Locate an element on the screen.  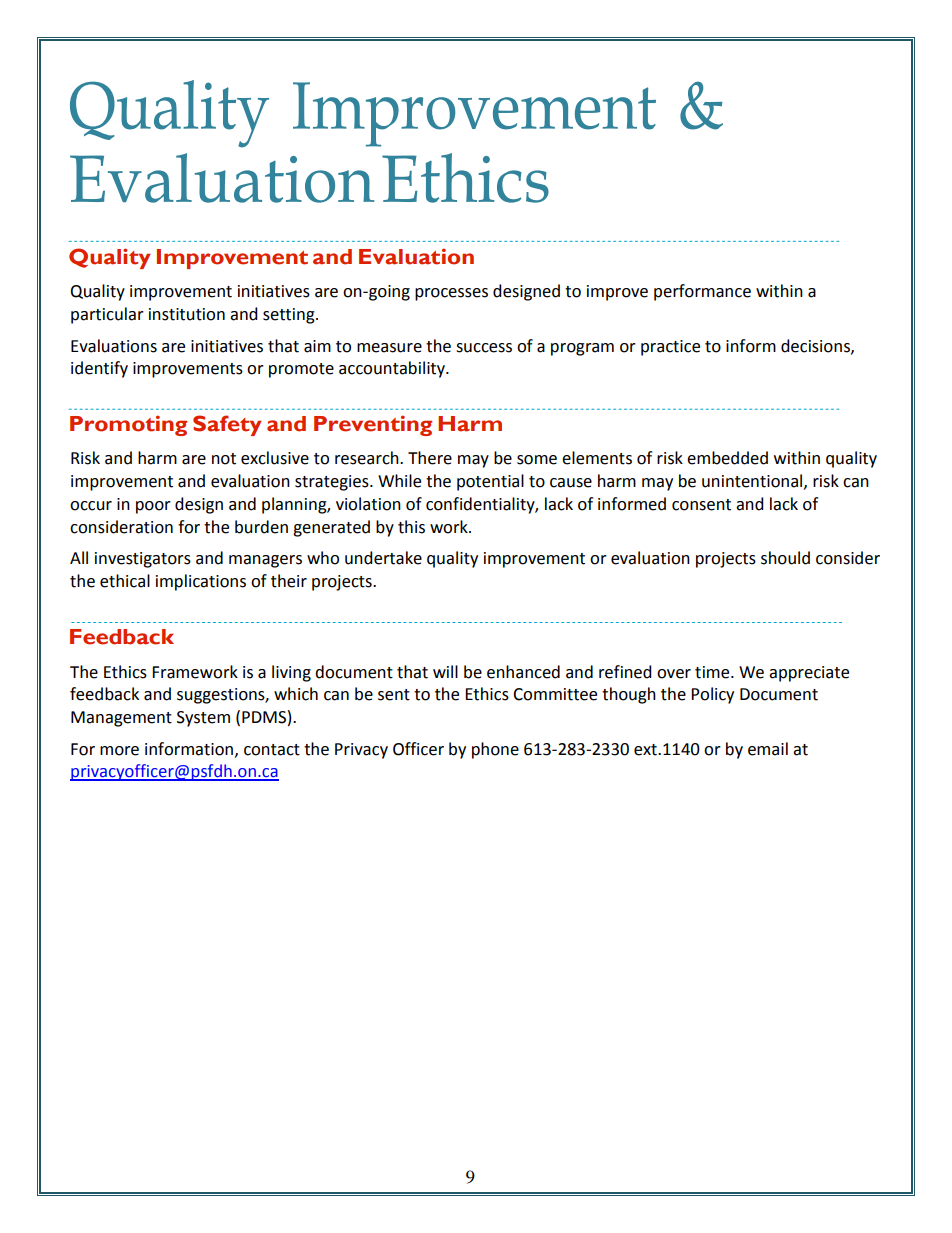
institution is located at coordinates (187, 314).
